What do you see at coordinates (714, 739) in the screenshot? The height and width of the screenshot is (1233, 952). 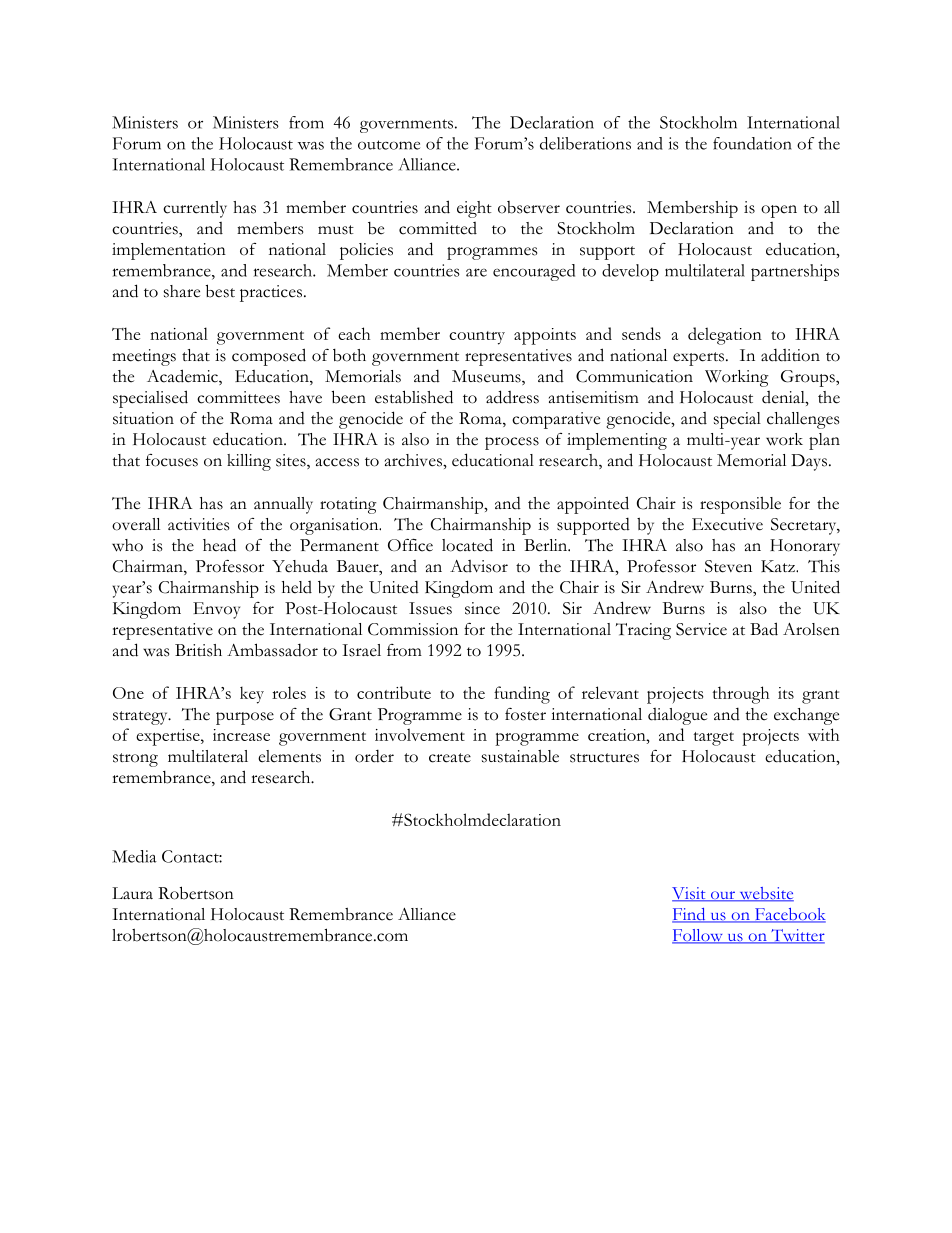 I see `target` at bounding box center [714, 739].
